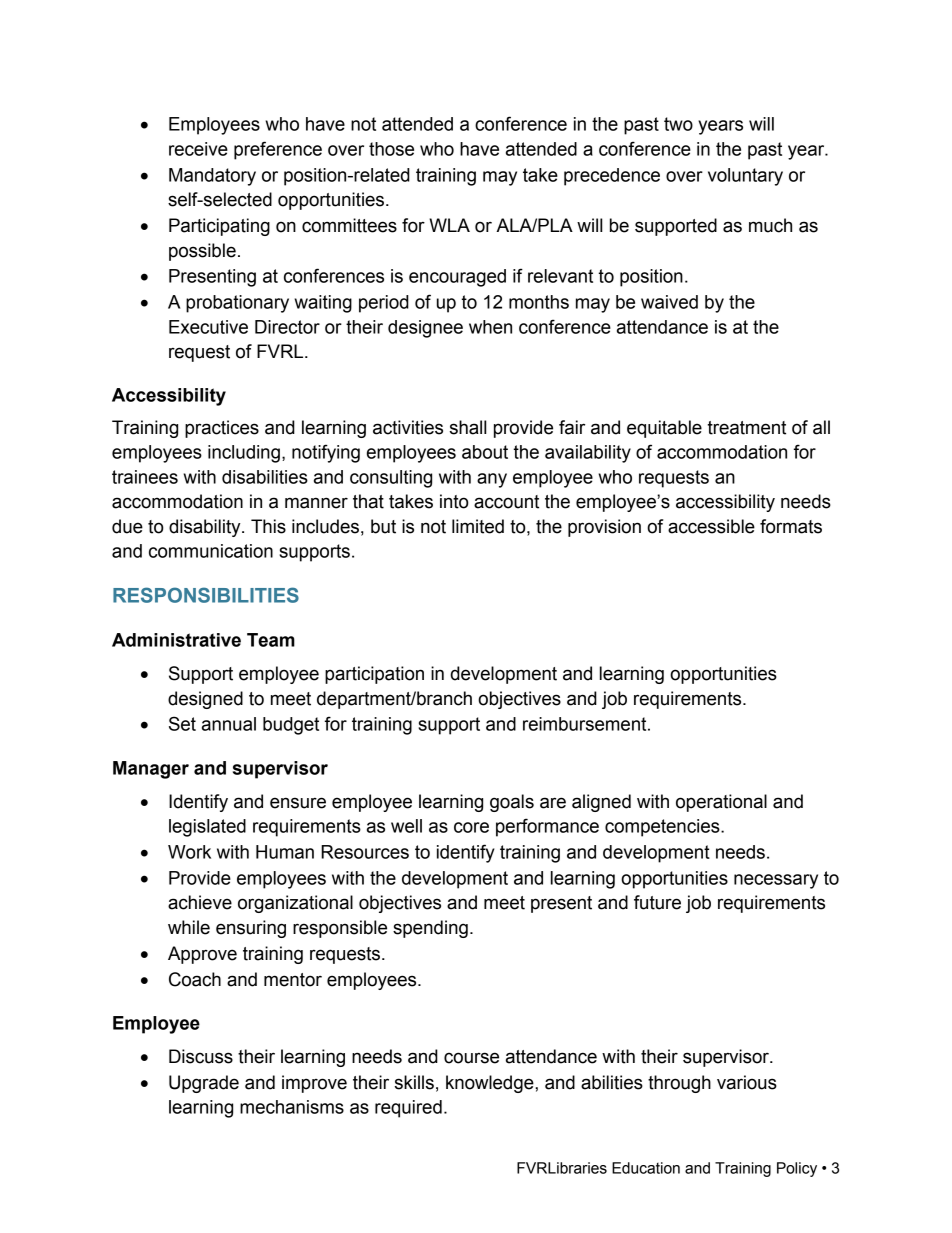  Describe the element at coordinates (208, 327) in the screenshot. I see `Executive` at that location.
